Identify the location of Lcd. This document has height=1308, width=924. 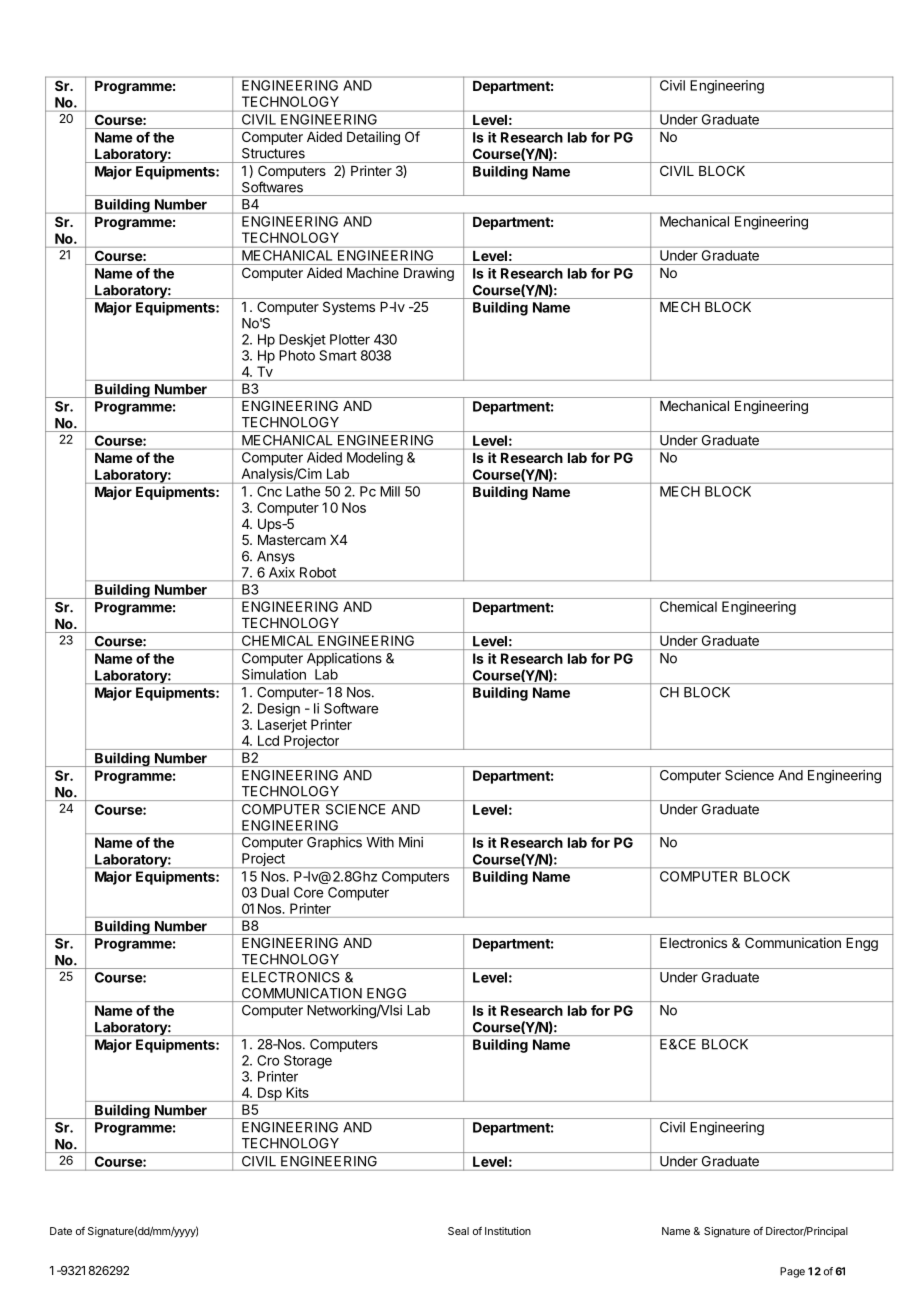
(268, 740).
